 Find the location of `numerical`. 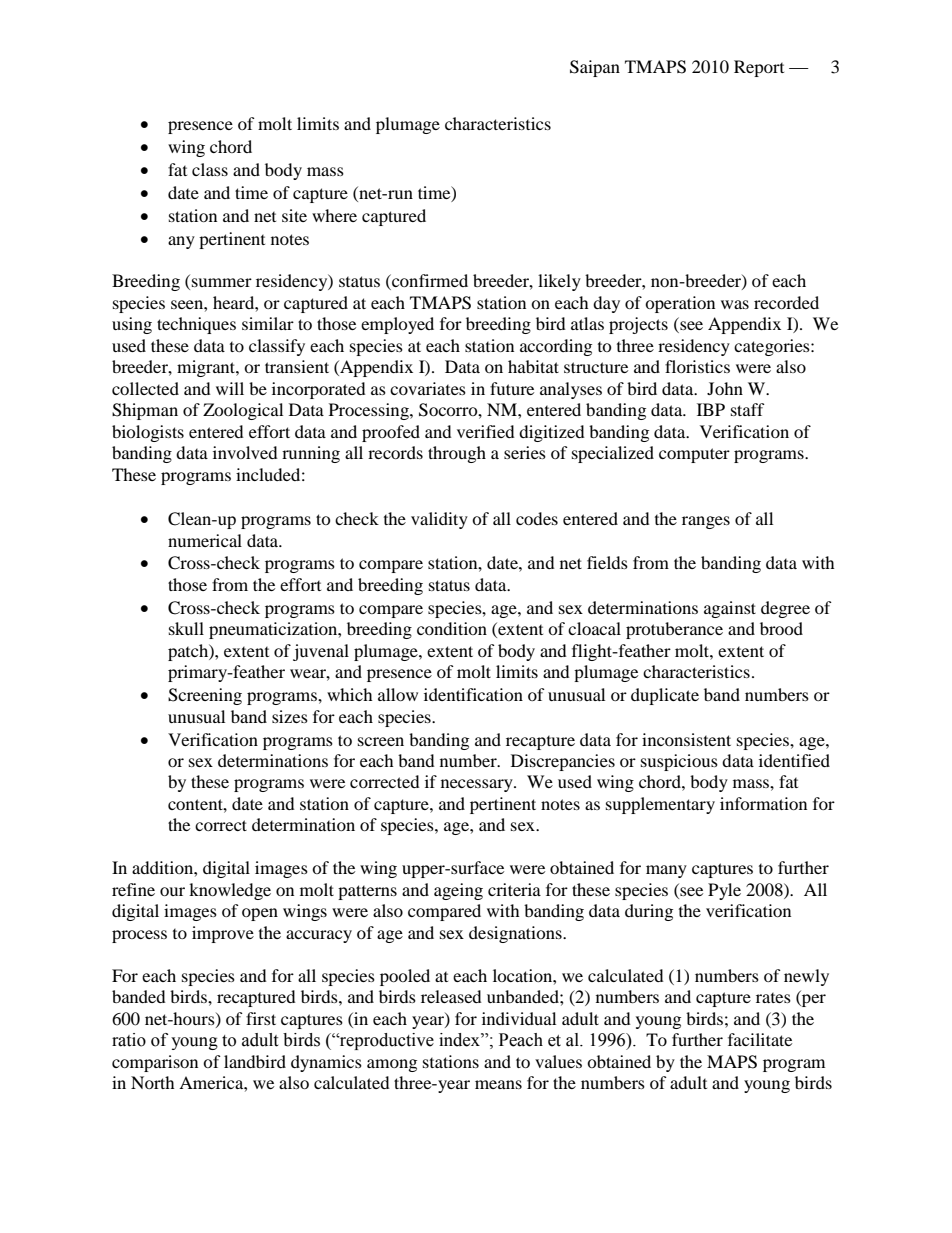

numerical is located at coordinates (205, 540).
